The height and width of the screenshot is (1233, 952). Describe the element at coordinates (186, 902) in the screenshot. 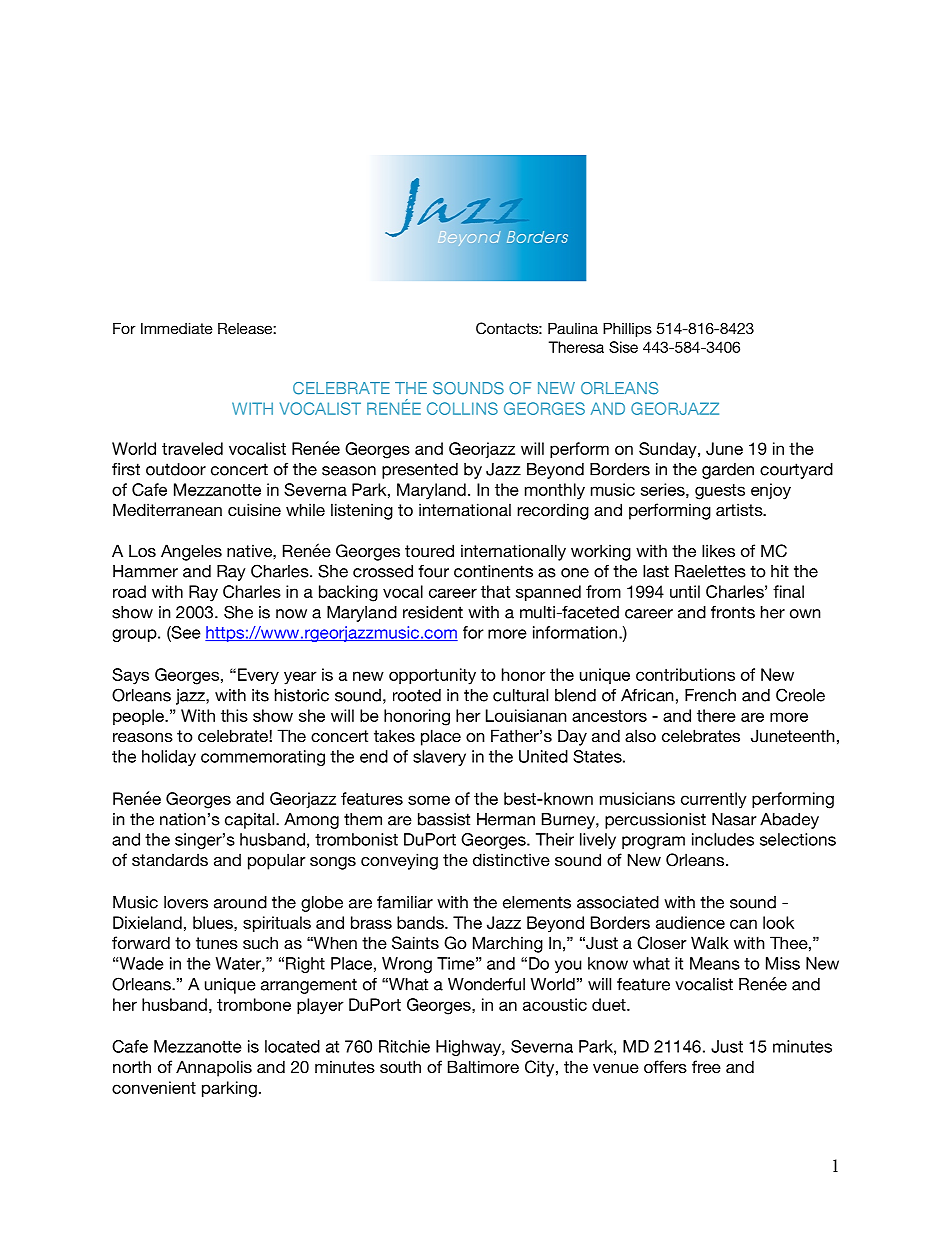

I see `lovers` at that location.
